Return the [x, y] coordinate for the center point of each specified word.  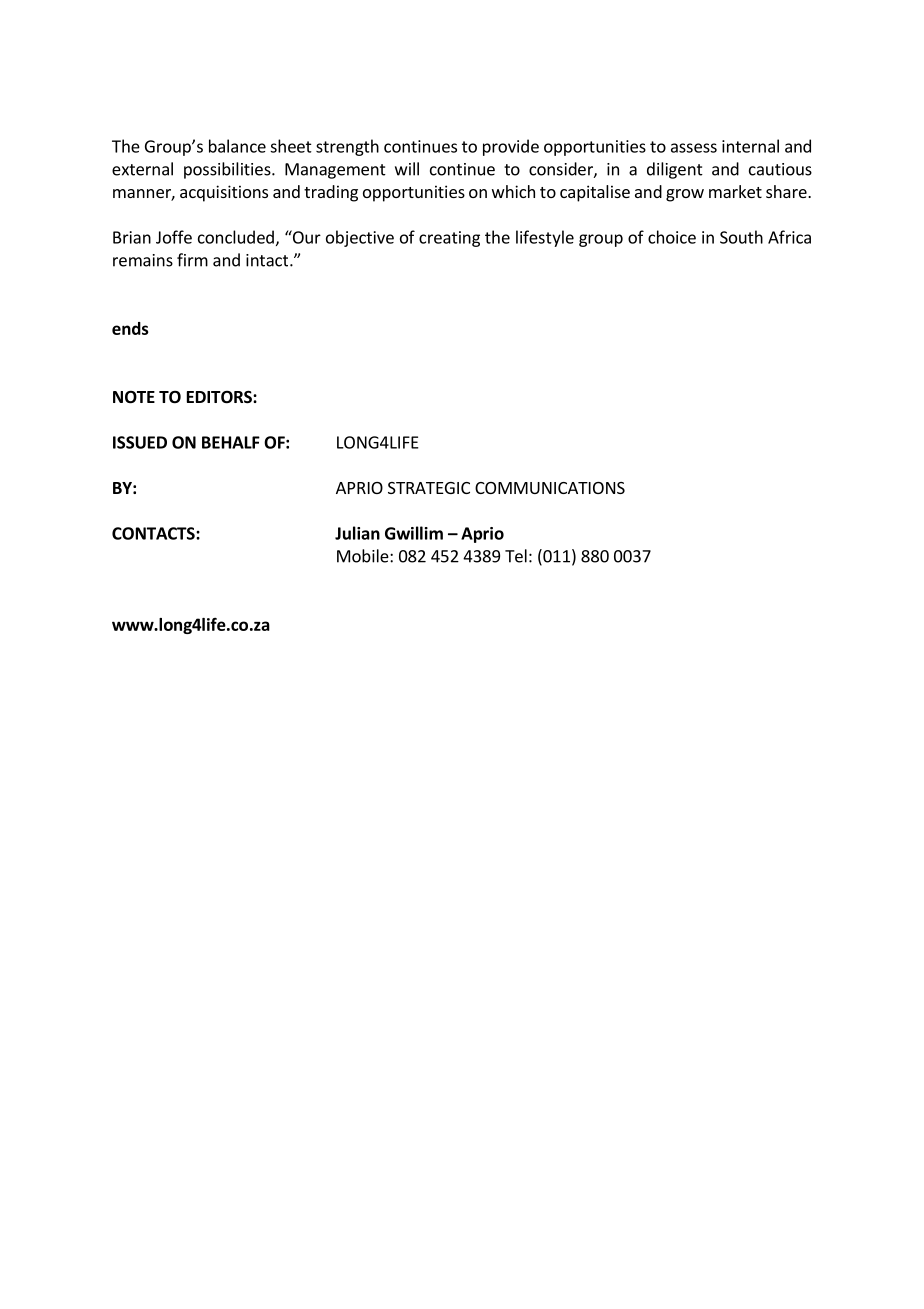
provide [511, 147]
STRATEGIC [429, 488]
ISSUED [140, 442]
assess [694, 148]
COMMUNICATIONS [550, 488]
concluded [236, 237]
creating [449, 239]
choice [672, 237]
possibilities [228, 170]
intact [268, 260]
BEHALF [231, 442]
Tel [516, 556]
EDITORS [220, 397]
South [741, 237]
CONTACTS [154, 533]
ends [130, 328]
